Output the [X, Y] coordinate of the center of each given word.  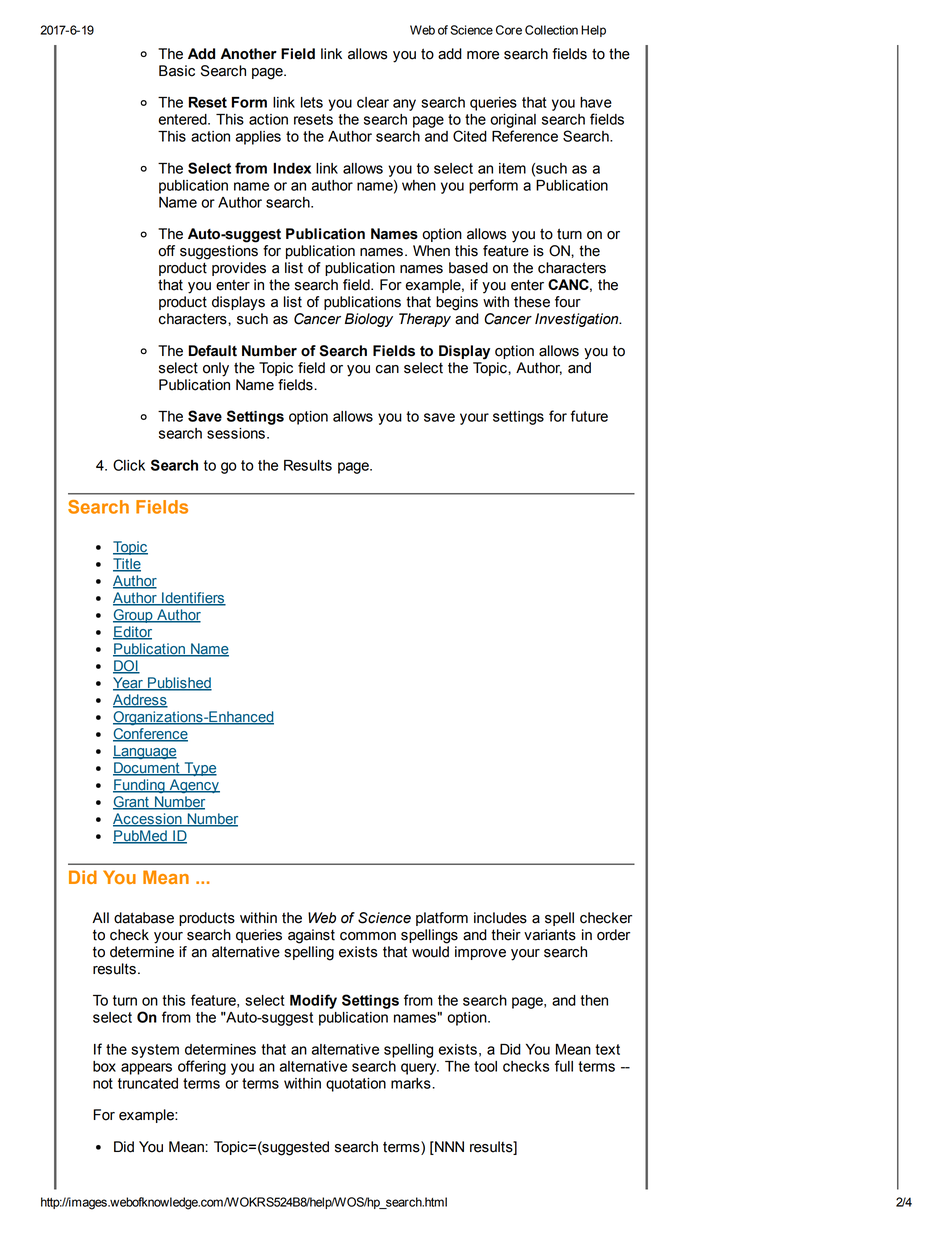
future [589, 416]
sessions [236, 433]
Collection [551, 30]
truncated [148, 1083]
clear [373, 102]
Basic [177, 71]
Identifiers [193, 599]
